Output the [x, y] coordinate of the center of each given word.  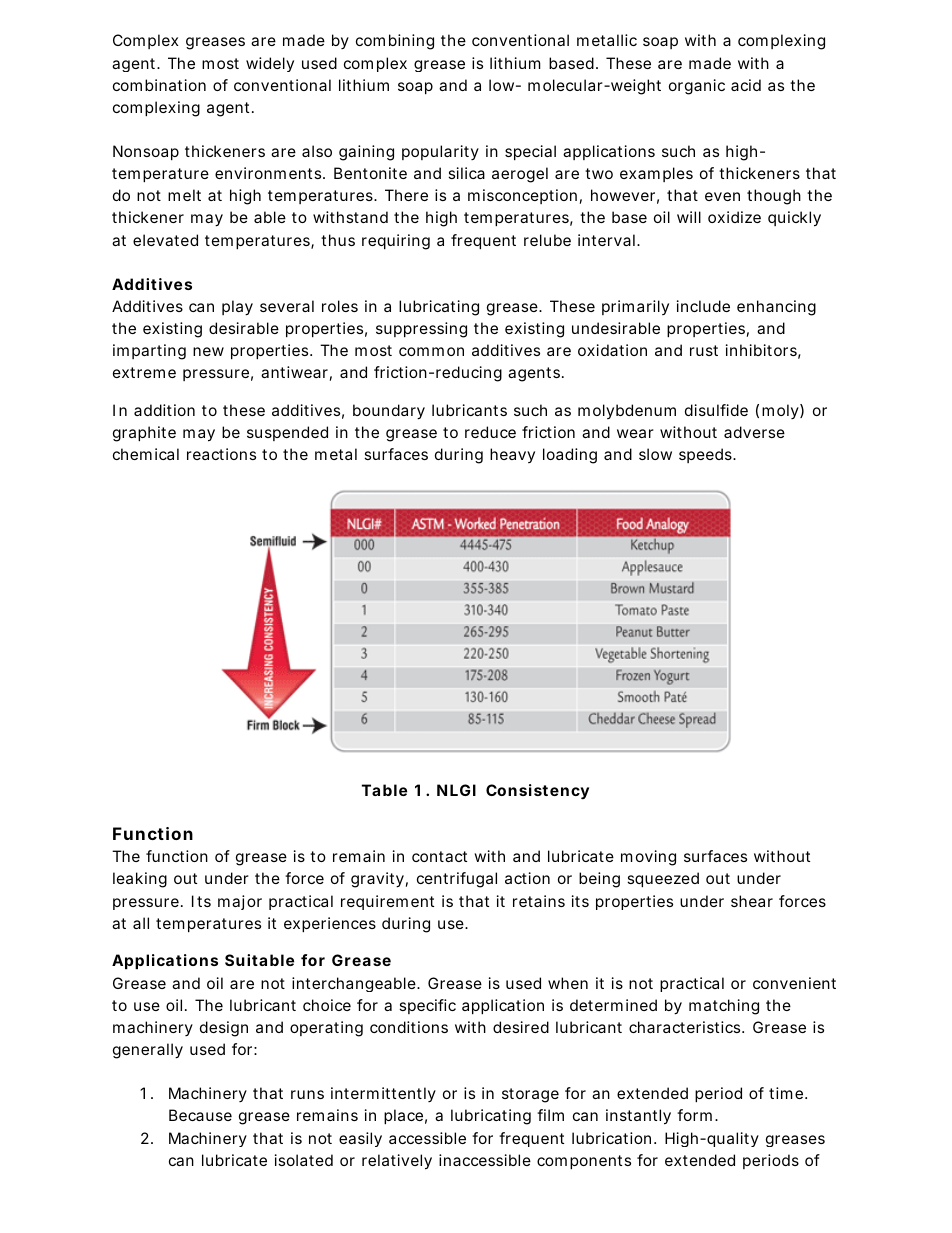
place [403, 1116]
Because [200, 1115]
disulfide [716, 410]
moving [648, 858]
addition [164, 410]
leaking [140, 880]
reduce [490, 432]
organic [697, 87]
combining [395, 42]
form [694, 1115]
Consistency [537, 792]
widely [270, 64]
